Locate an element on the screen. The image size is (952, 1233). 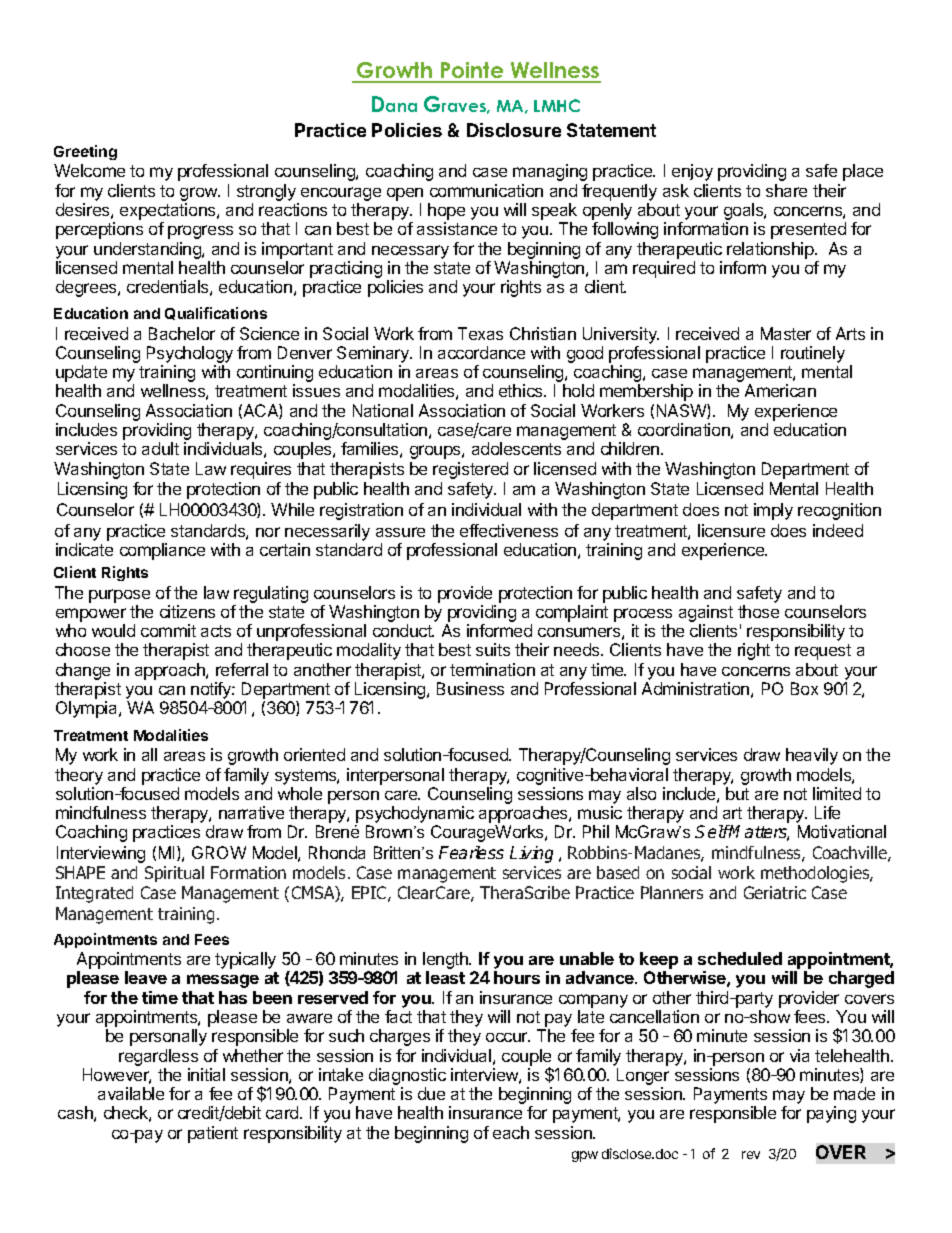
accordance is located at coordinates (481, 352).
